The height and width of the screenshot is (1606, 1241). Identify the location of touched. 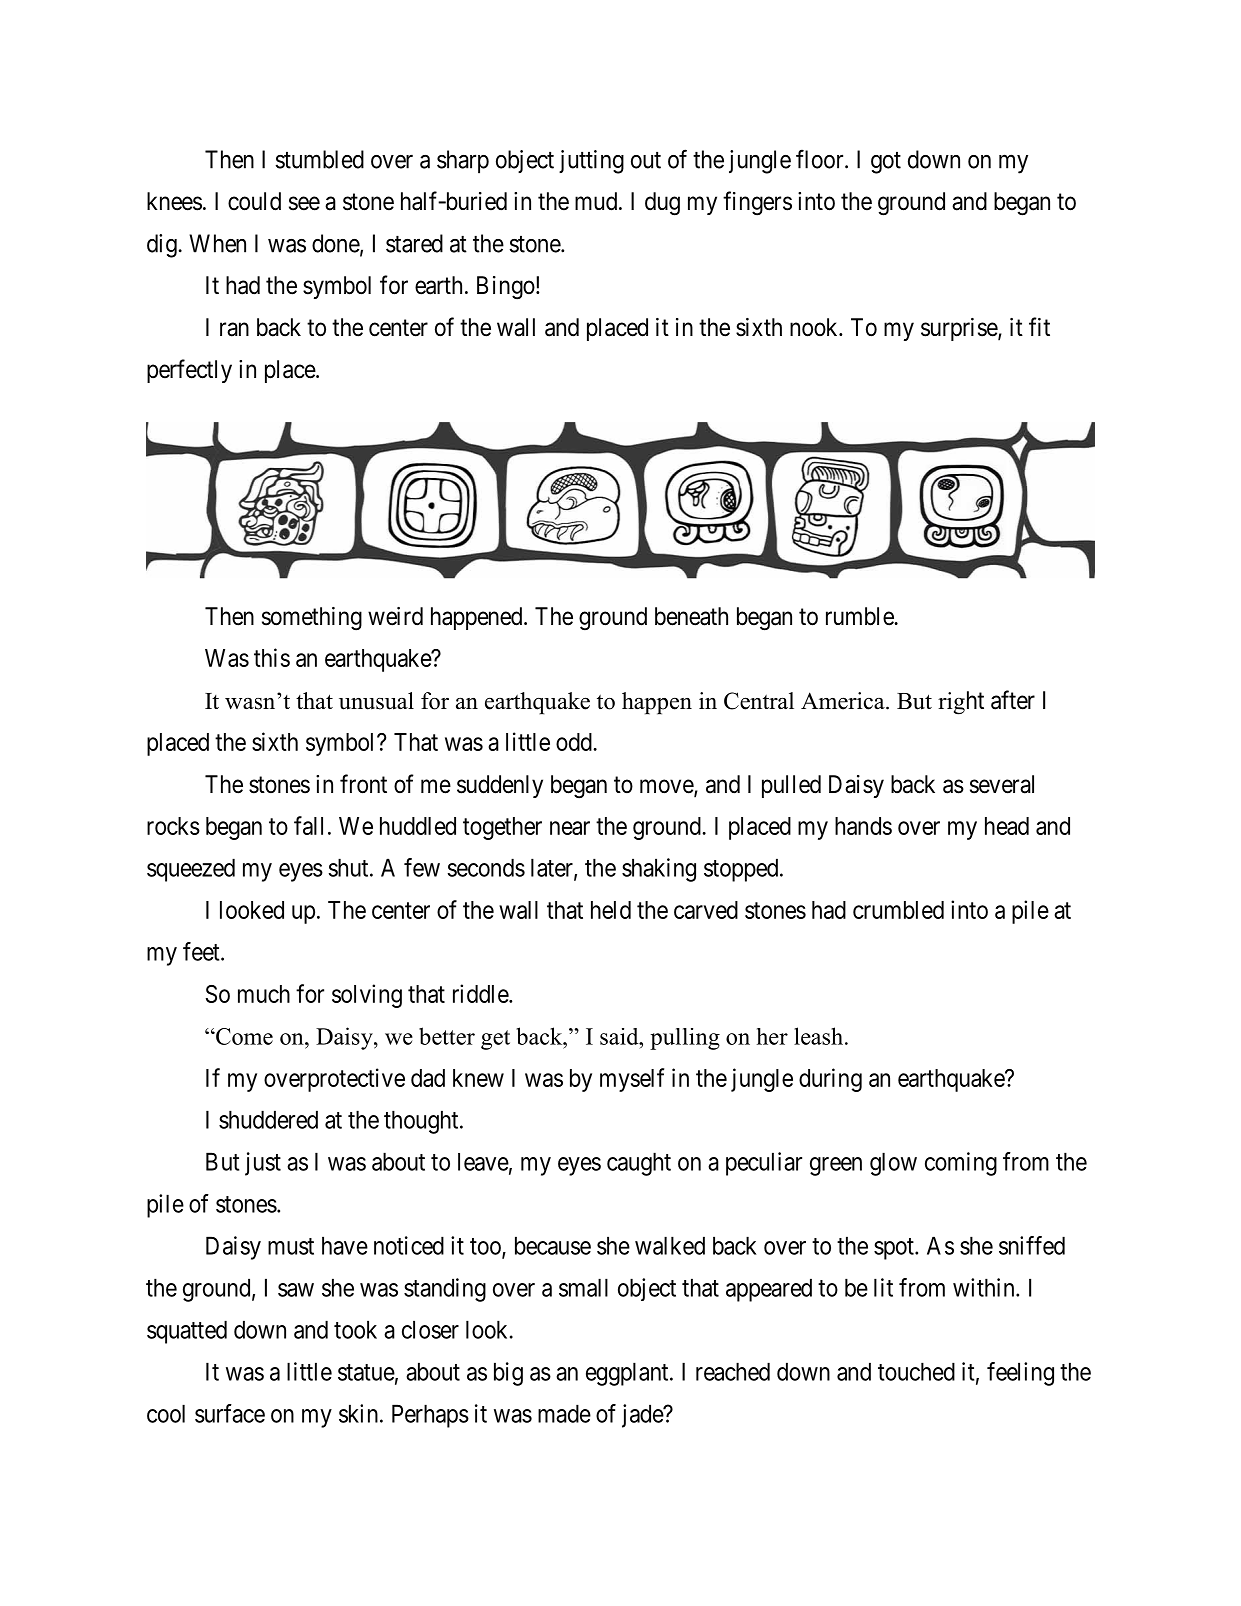
(916, 1371).
